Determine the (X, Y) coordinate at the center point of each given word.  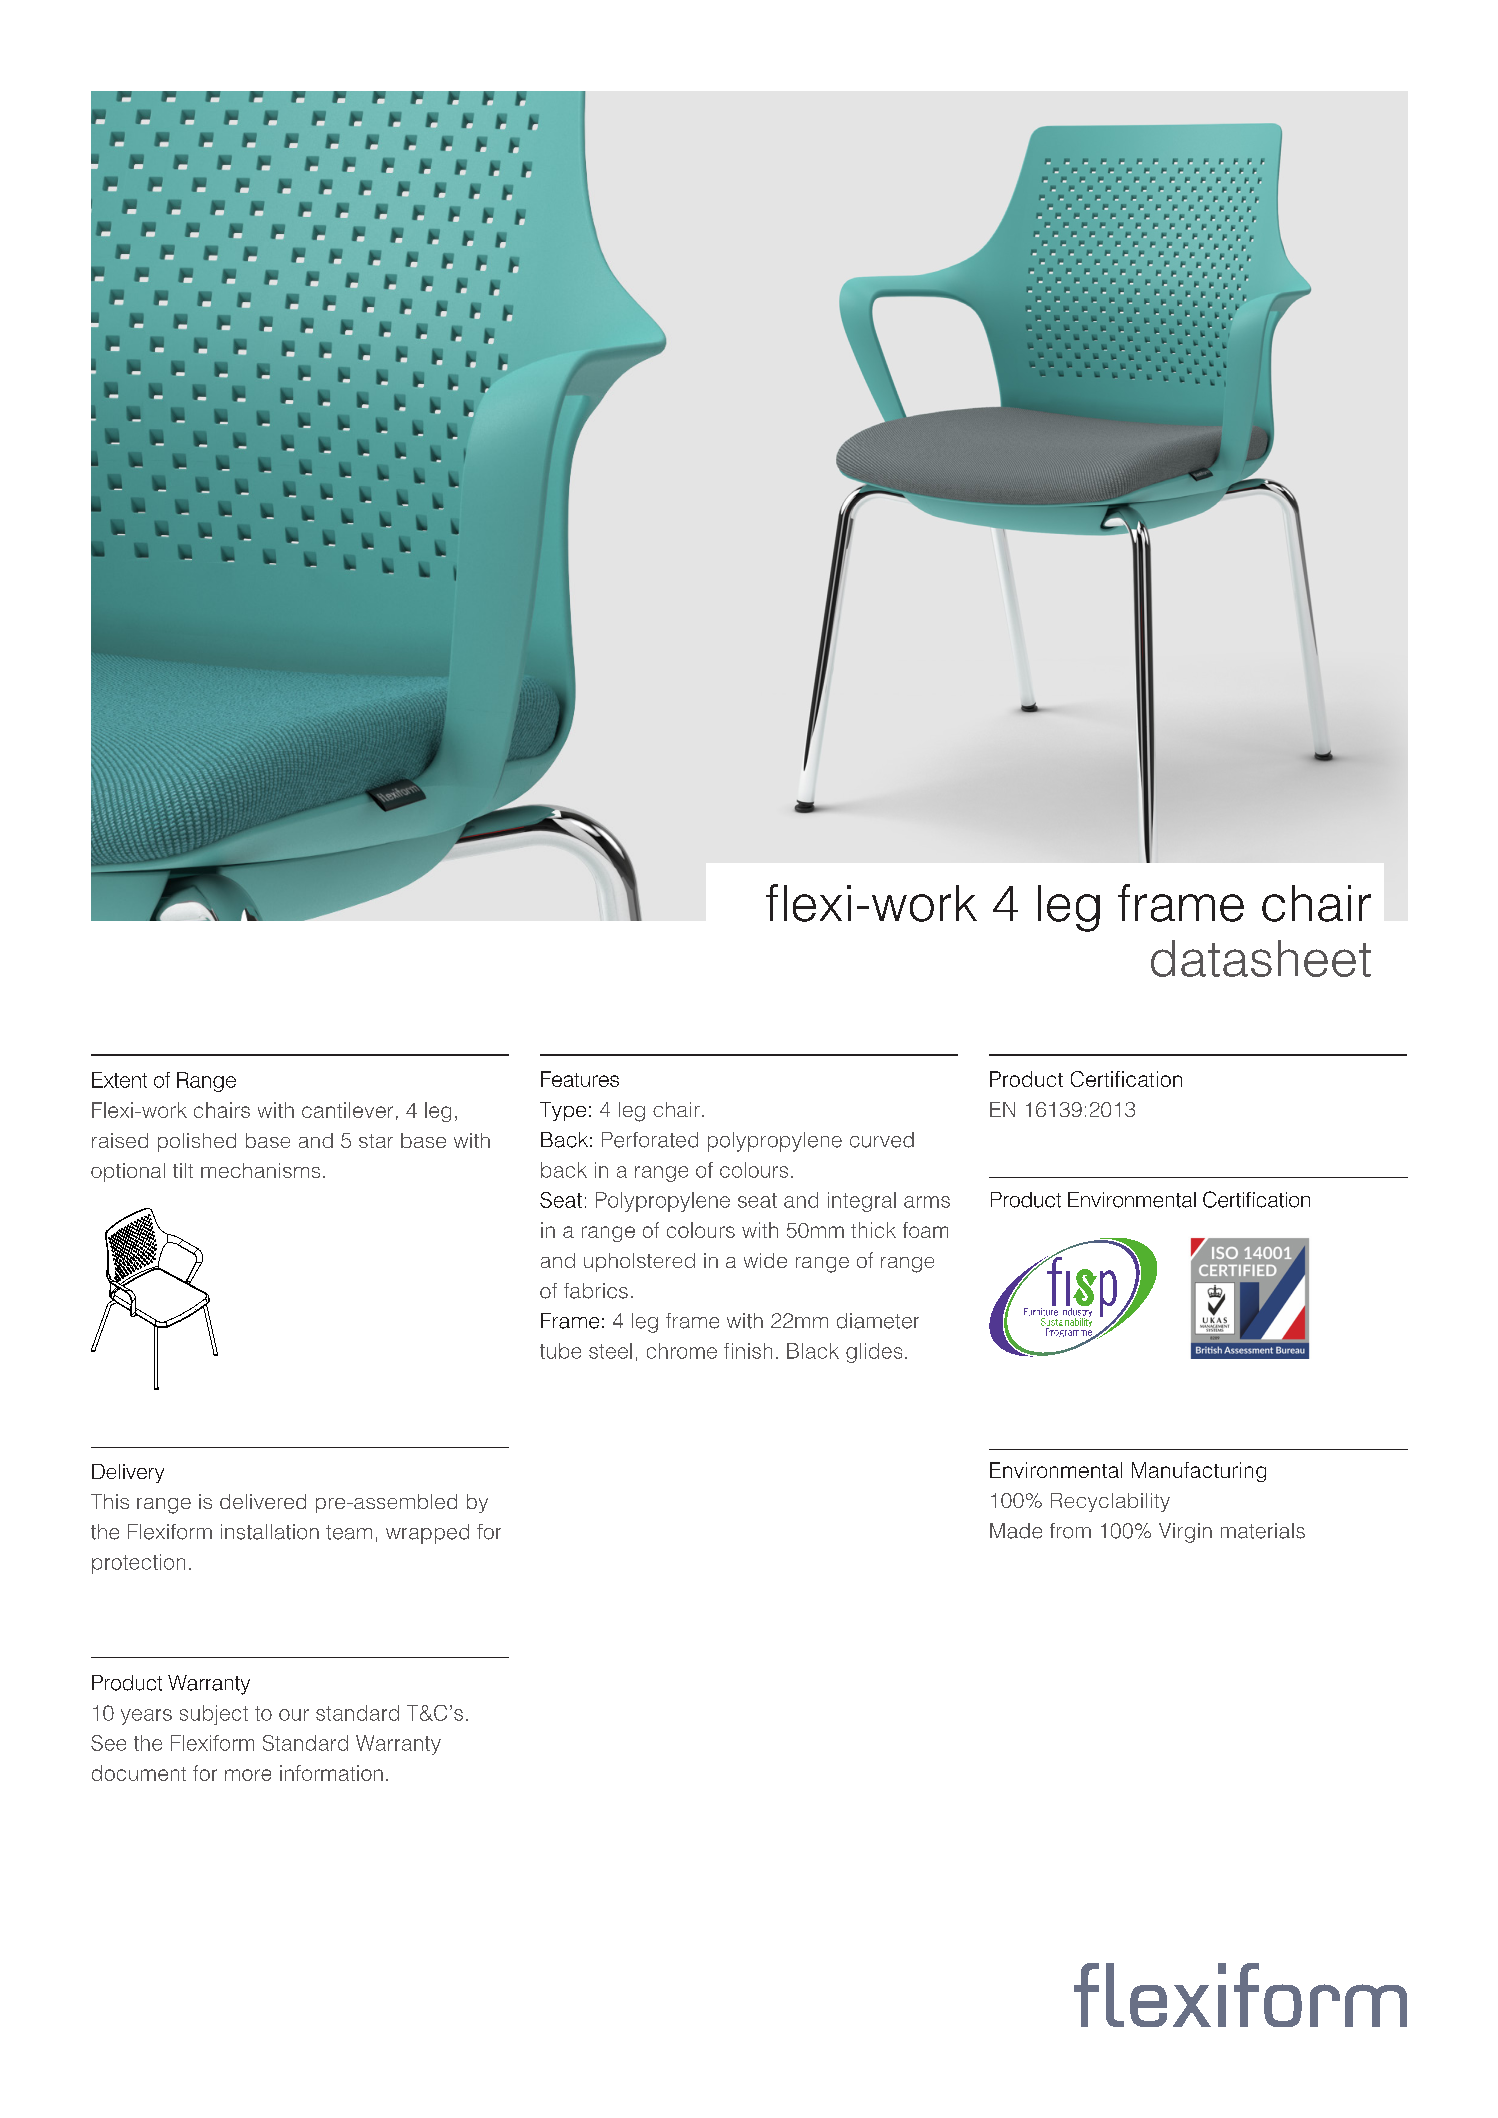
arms (927, 1202)
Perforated (650, 1140)
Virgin (1185, 1533)
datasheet (1261, 958)
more (248, 1775)
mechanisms (260, 1170)
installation (270, 1532)
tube (560, 1351)
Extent (119, 1080)
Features (580, 1079)
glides (874, 1353)
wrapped (427, 1534)
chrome (682, 1351)
